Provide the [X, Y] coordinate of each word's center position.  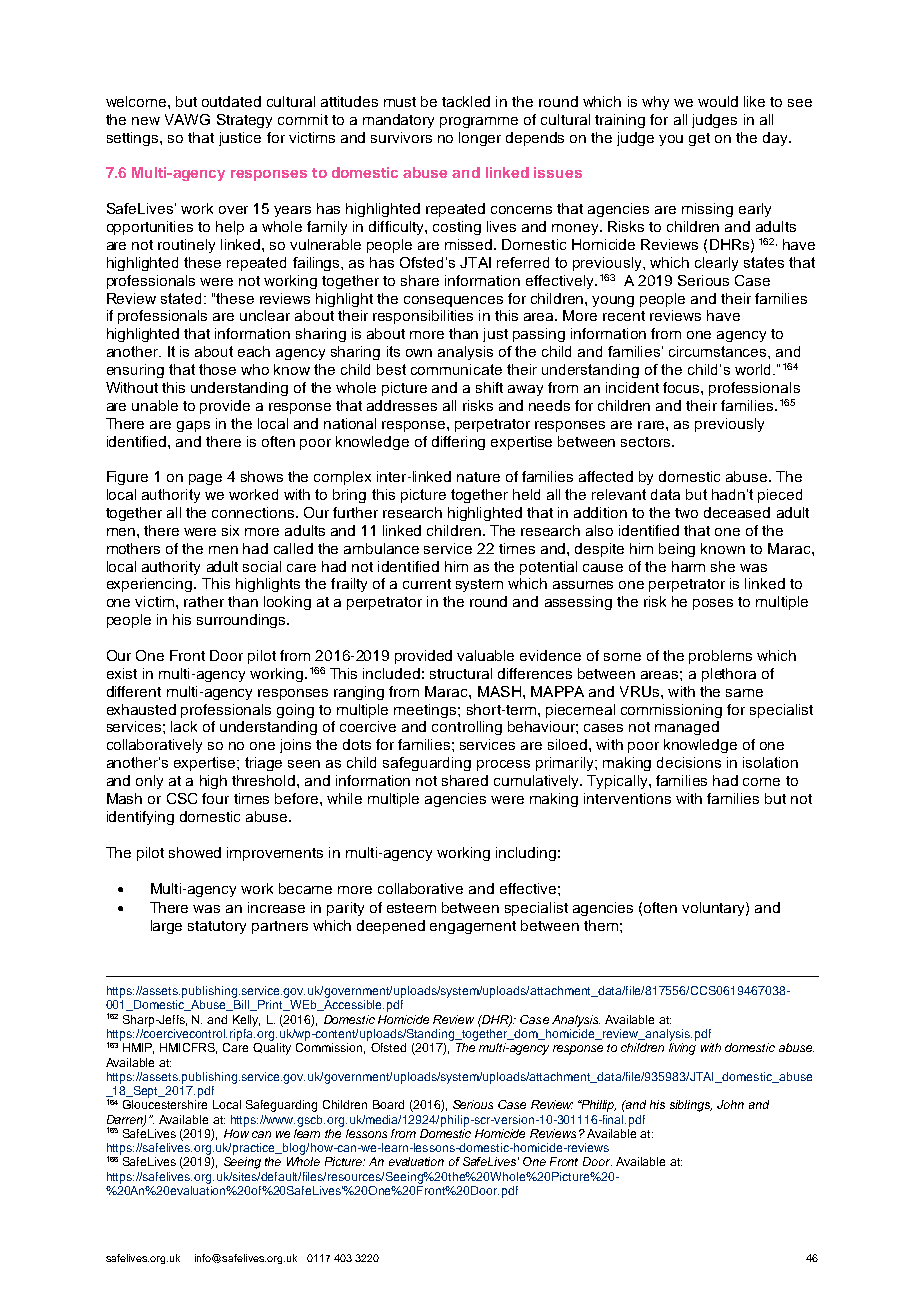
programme [479, 122]
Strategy [244, 121]
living [682, 1049]
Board [388, 1104]
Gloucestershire [165, 1104]
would [718, 101]
